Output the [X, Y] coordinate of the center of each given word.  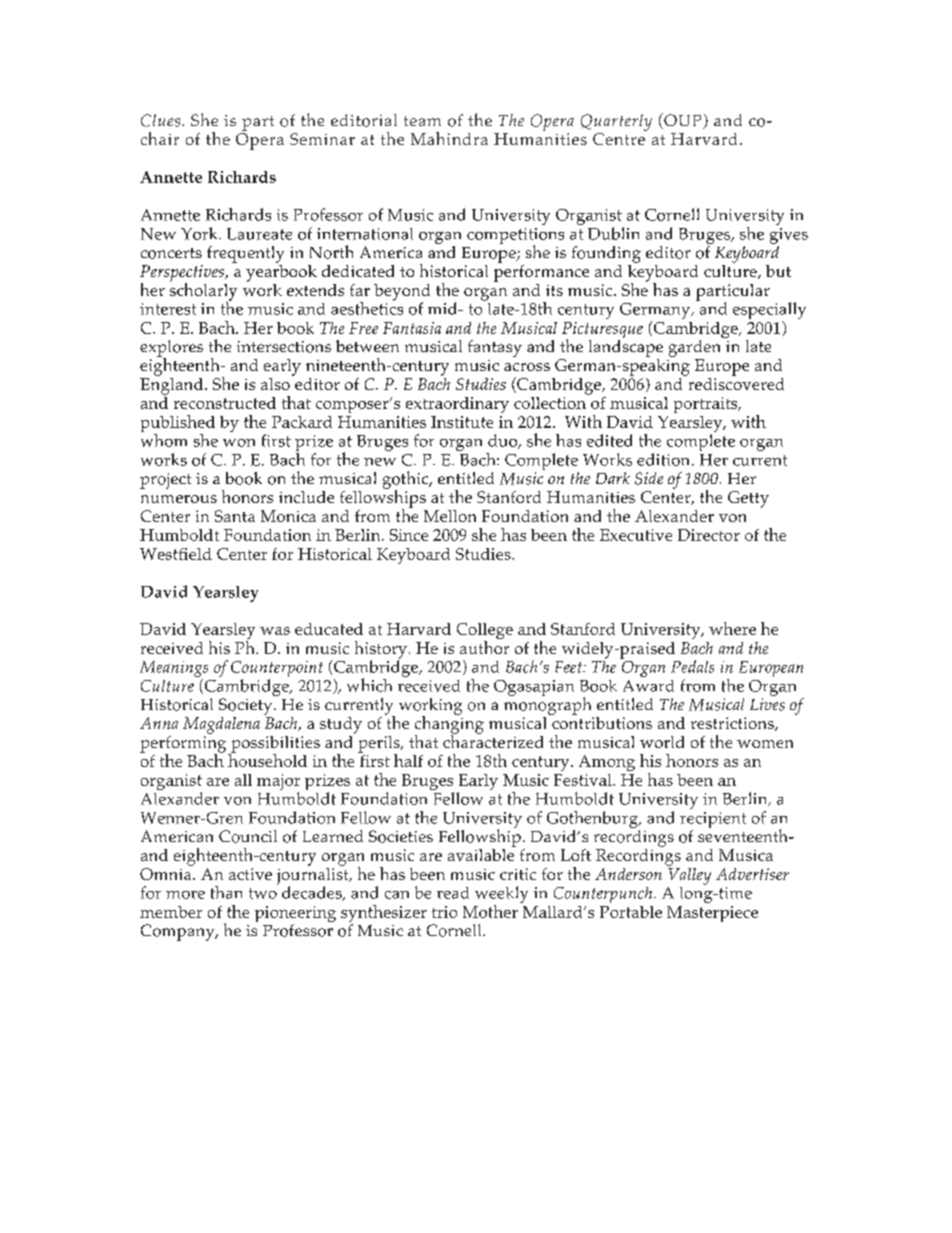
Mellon [450, 516]
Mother [490, 911]
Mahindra [449, 138]
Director [709, 535]
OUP [683, 121]
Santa [235, 516]
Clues [160, 120]
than [226, 892]
